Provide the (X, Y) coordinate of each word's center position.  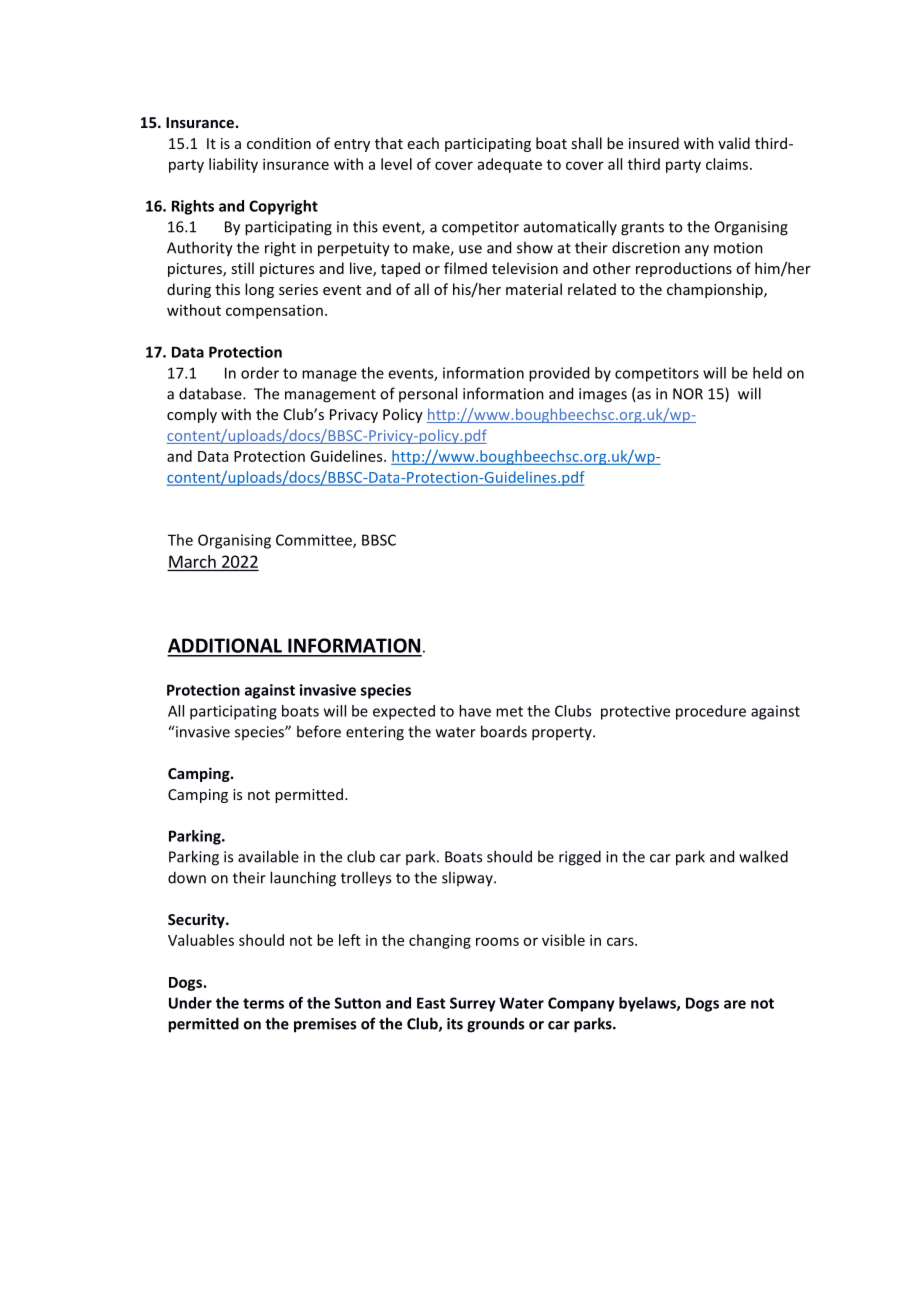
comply (192, 415)
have (475, 711)
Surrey (473, 1004)
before (319, 731)
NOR (688, 394)
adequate (510, 165)
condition (279, 143)
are (735, 1004)
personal (428, 394)
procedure (711, 712)
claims (728, 164)
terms (263, 1003)
